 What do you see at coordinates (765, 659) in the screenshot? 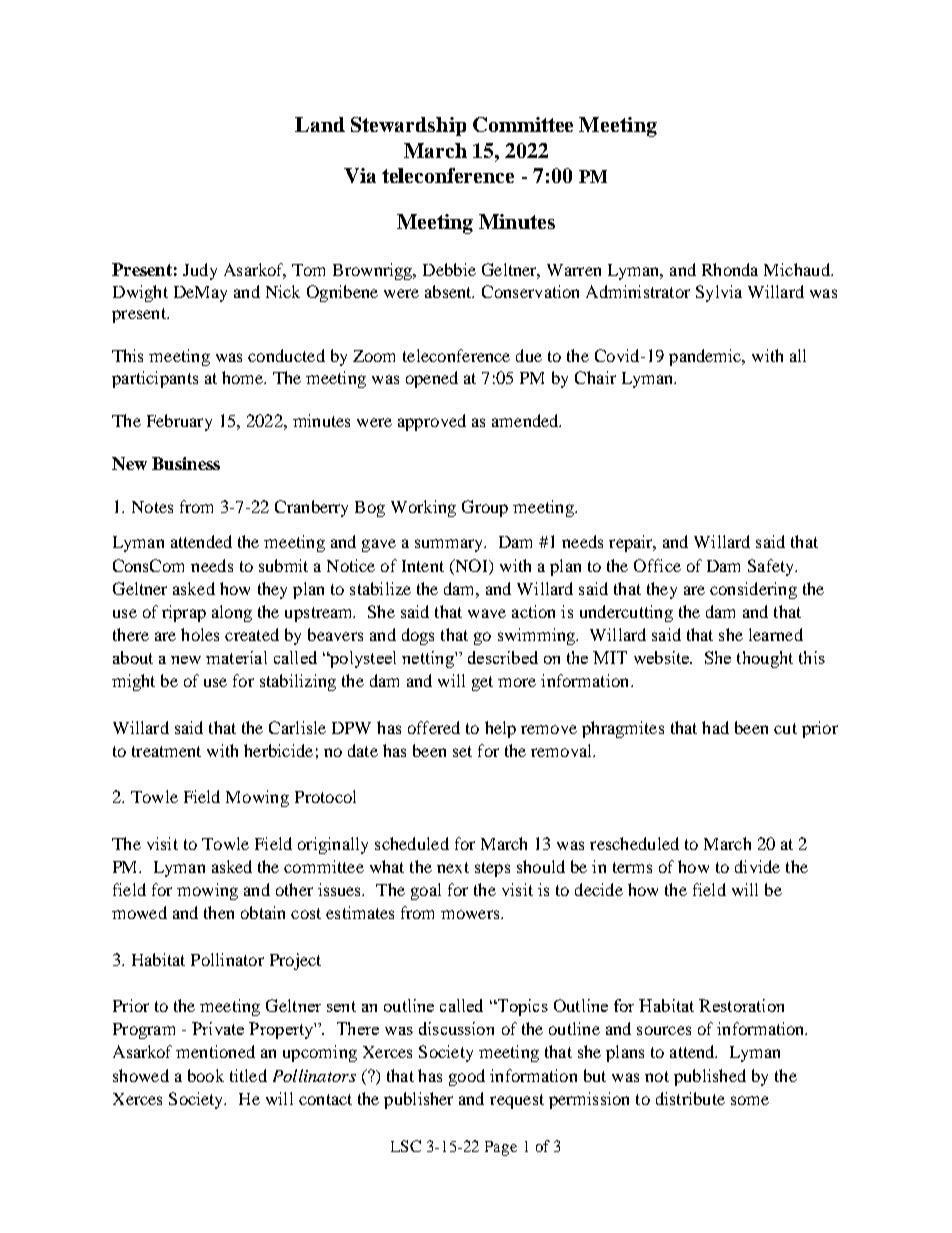
I see `thought` at bounding box center [765, 659].
